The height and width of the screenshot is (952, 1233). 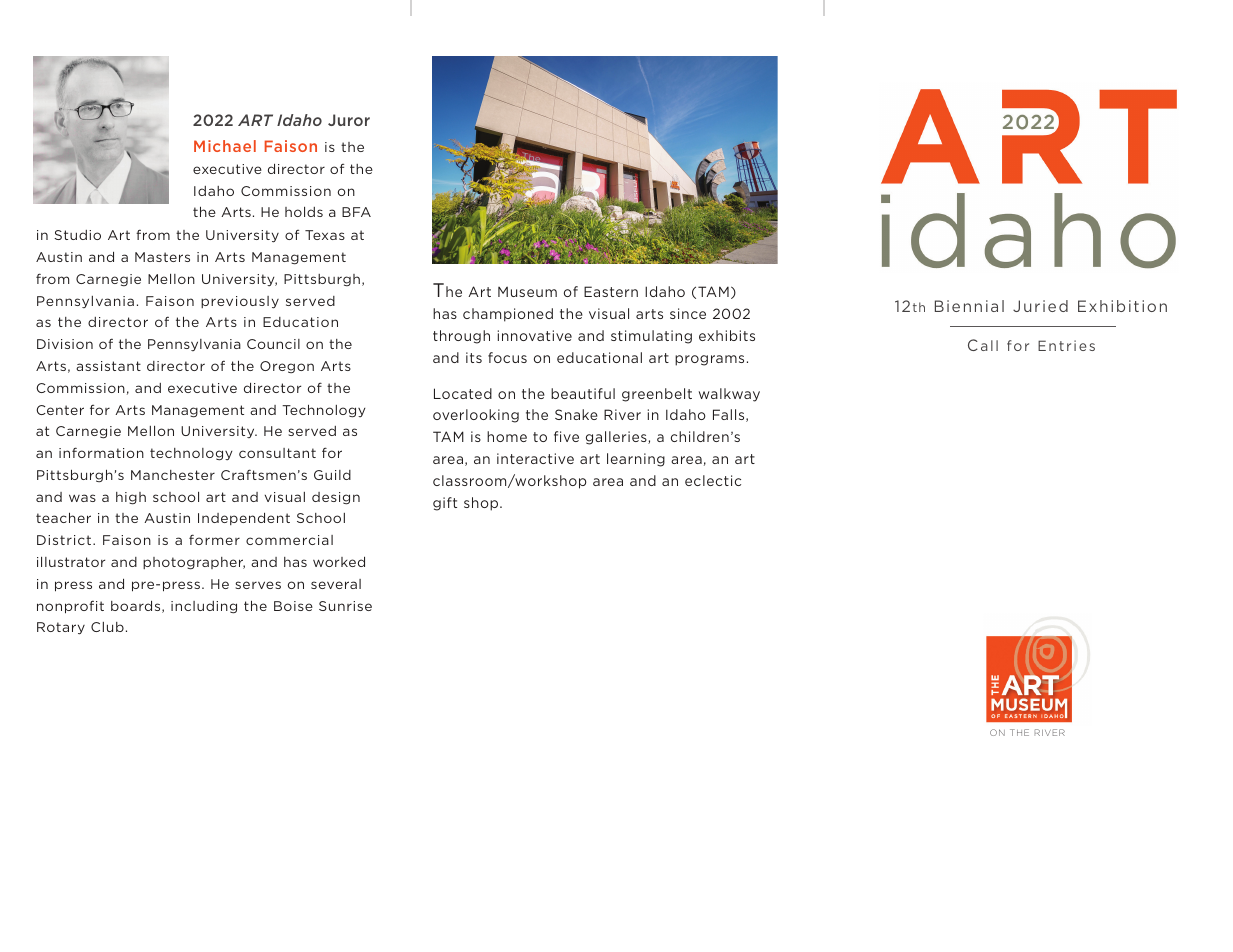 I want to click on Biennial, so click(x=969, y=306).
